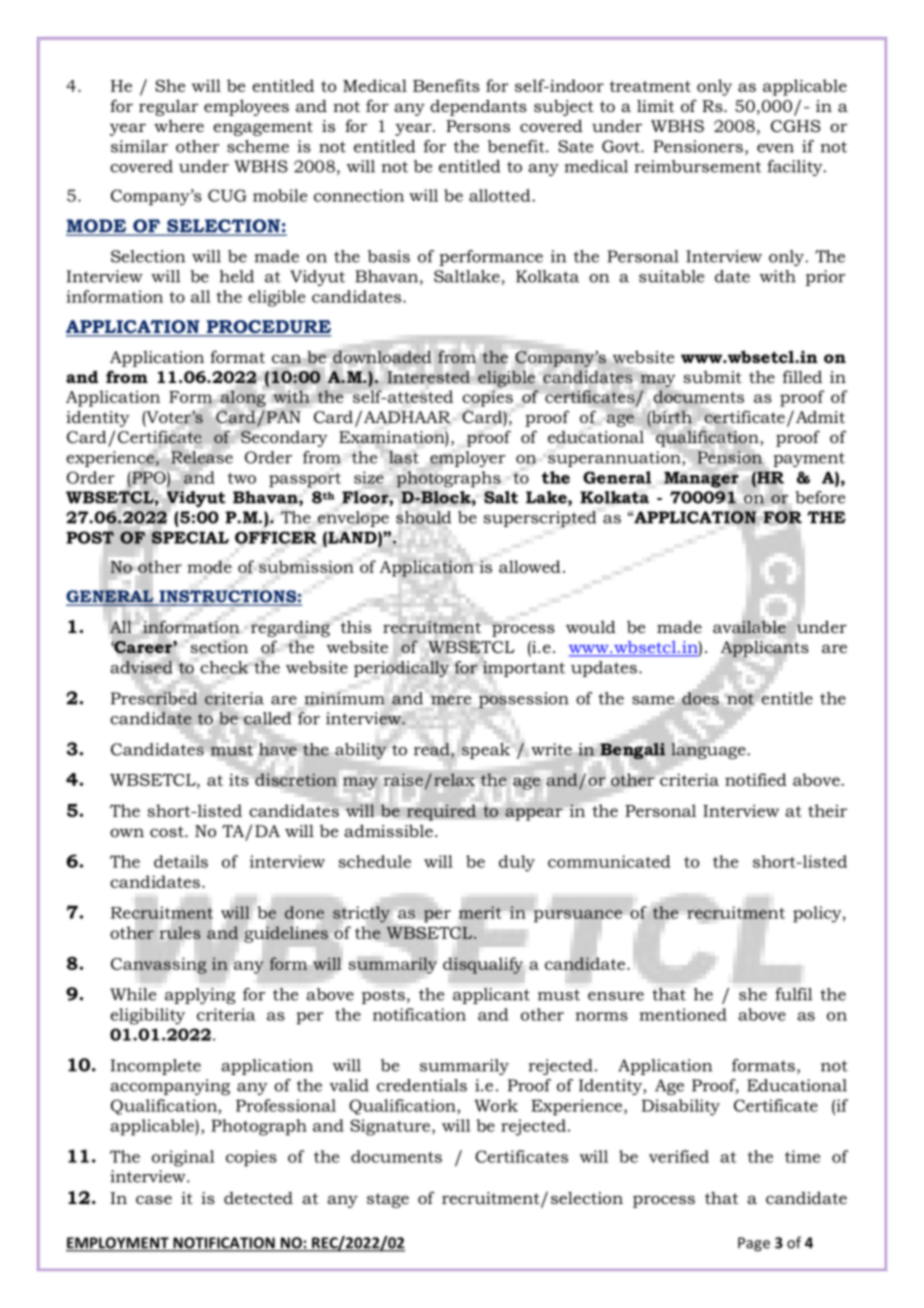 This screenshot has width=924, height=1308. I want to click on available, so click(749, 627).
